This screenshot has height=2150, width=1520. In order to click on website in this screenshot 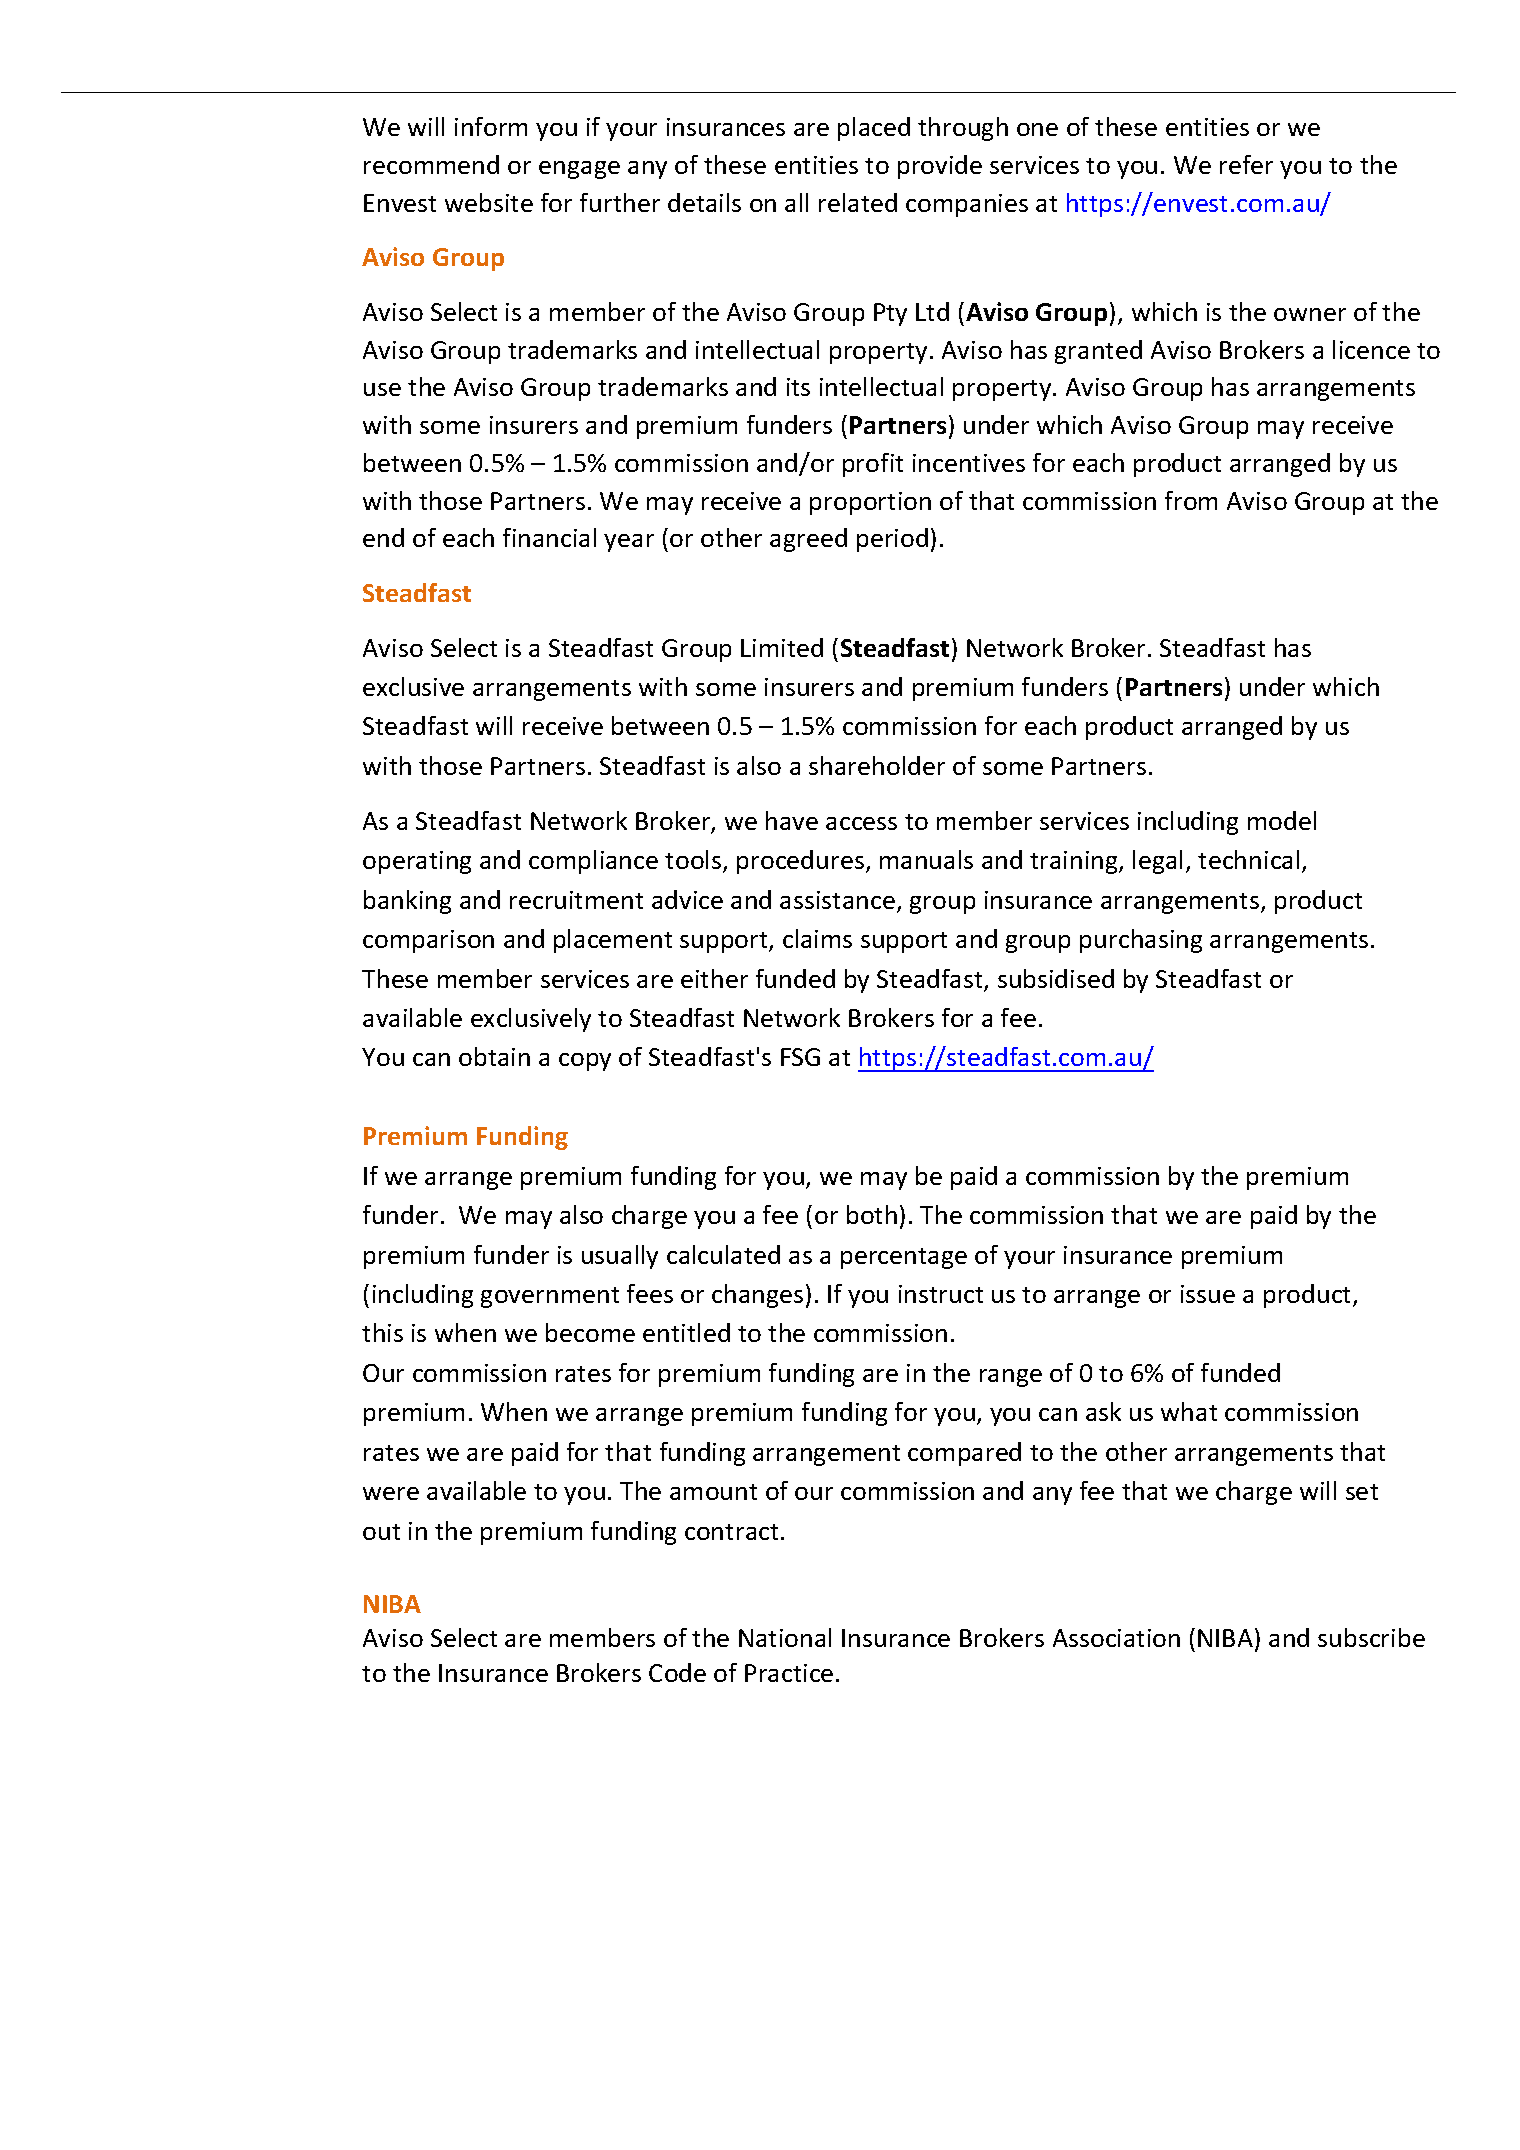, I will do `click(489, 202)`.
